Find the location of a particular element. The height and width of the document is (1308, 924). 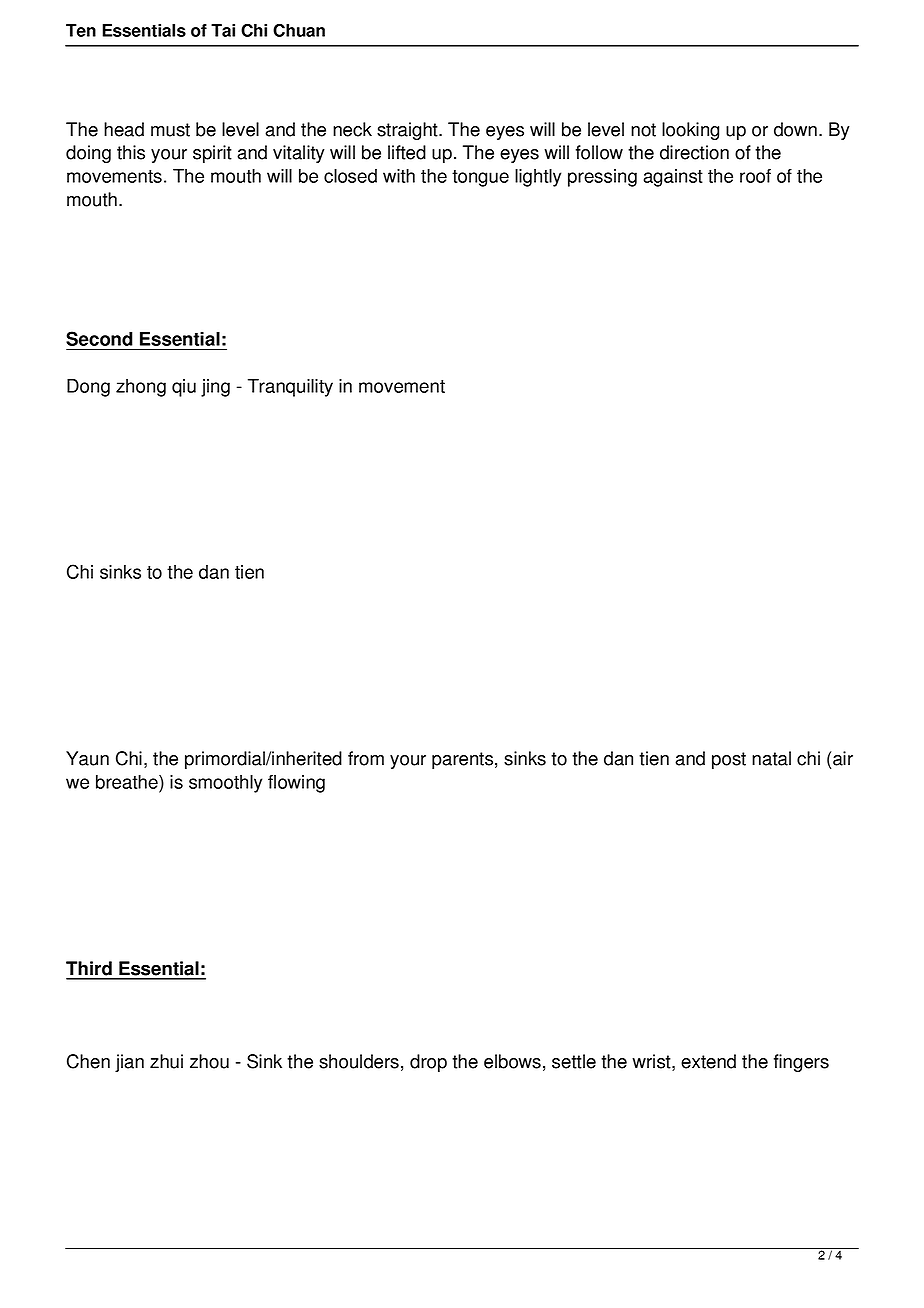

Second is located at coordinates (99, 338).
